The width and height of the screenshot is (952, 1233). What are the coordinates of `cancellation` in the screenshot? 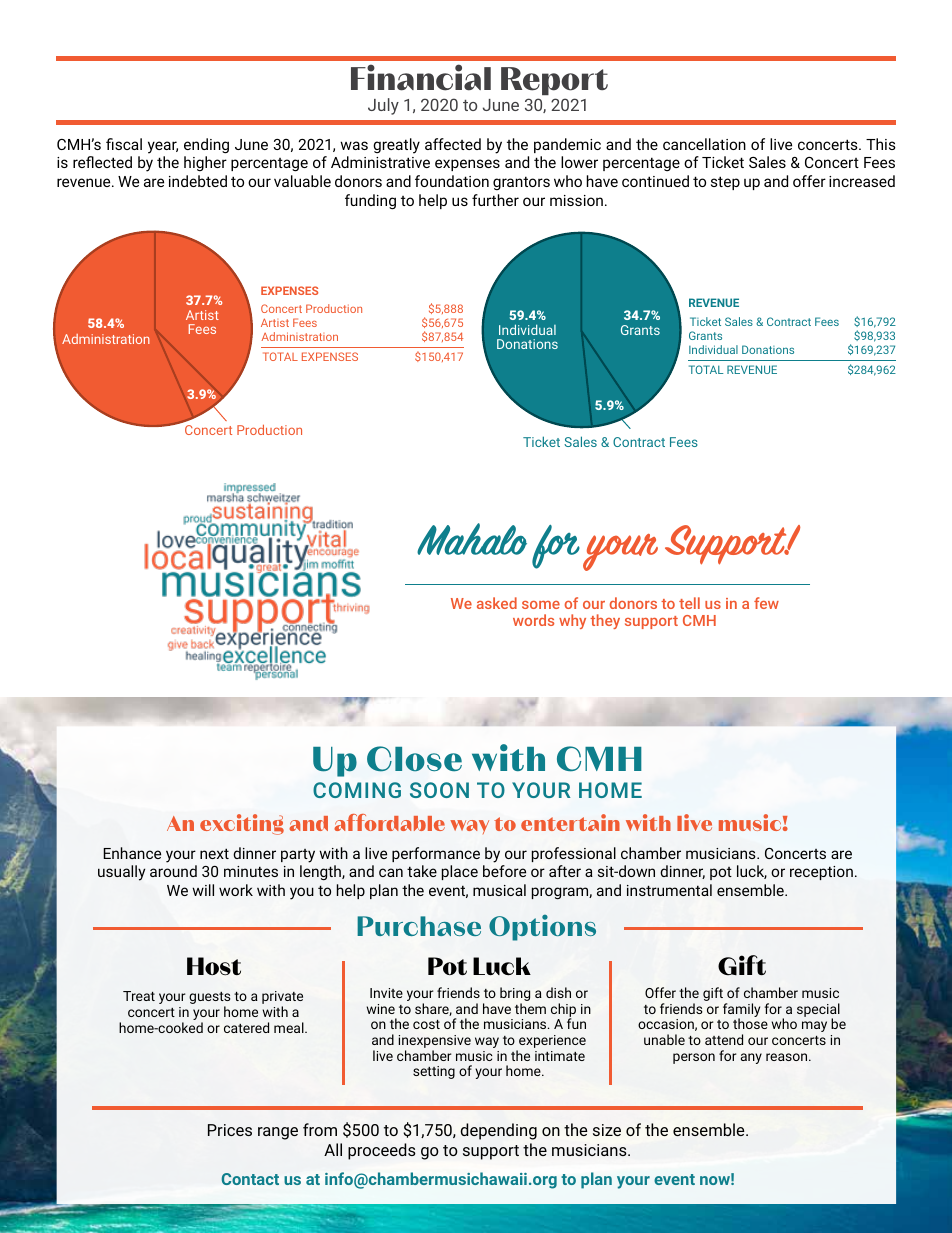 It's located at (704, 144).
